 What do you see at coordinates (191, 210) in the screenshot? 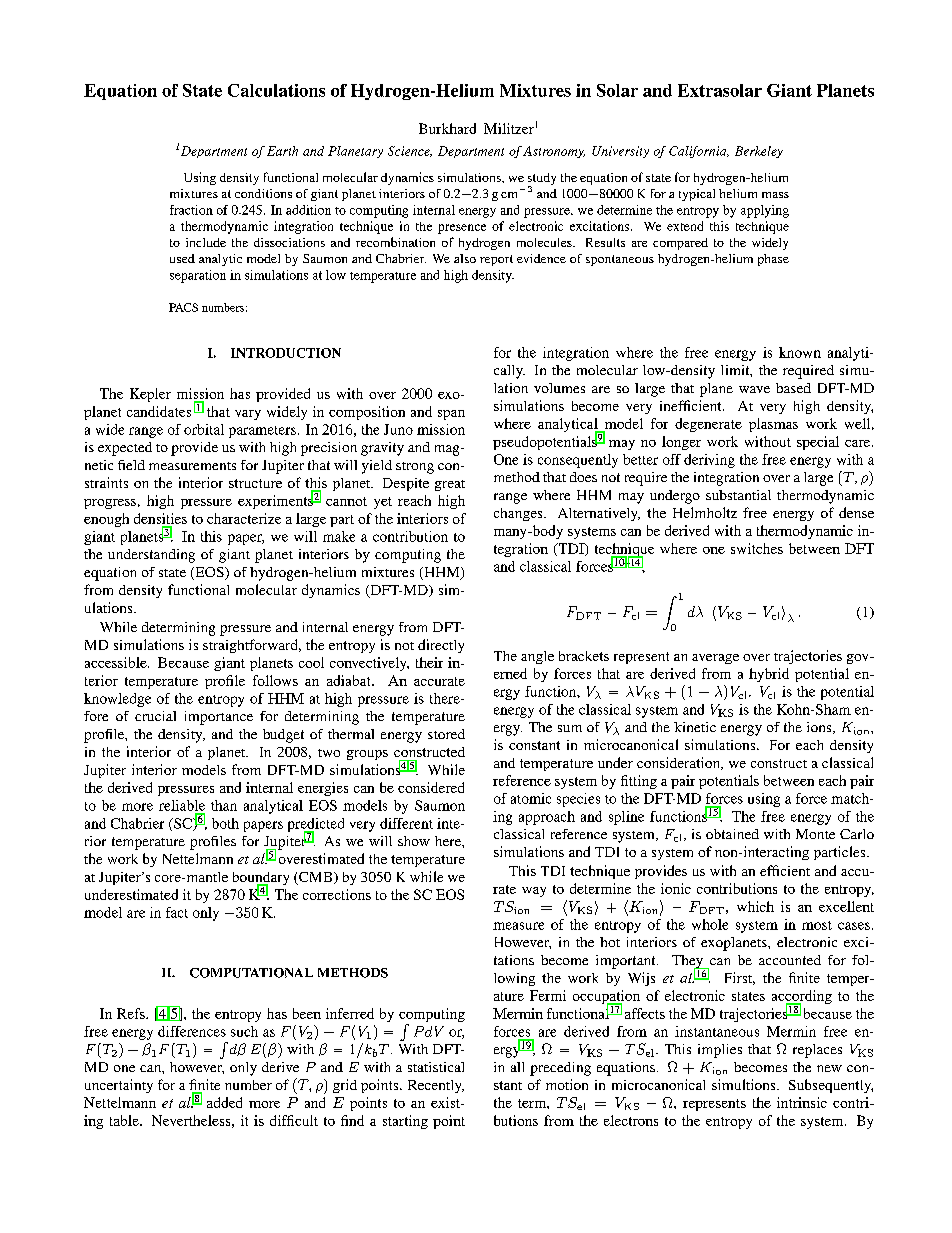
I see `fraction` at bounding box center [191, 210].
